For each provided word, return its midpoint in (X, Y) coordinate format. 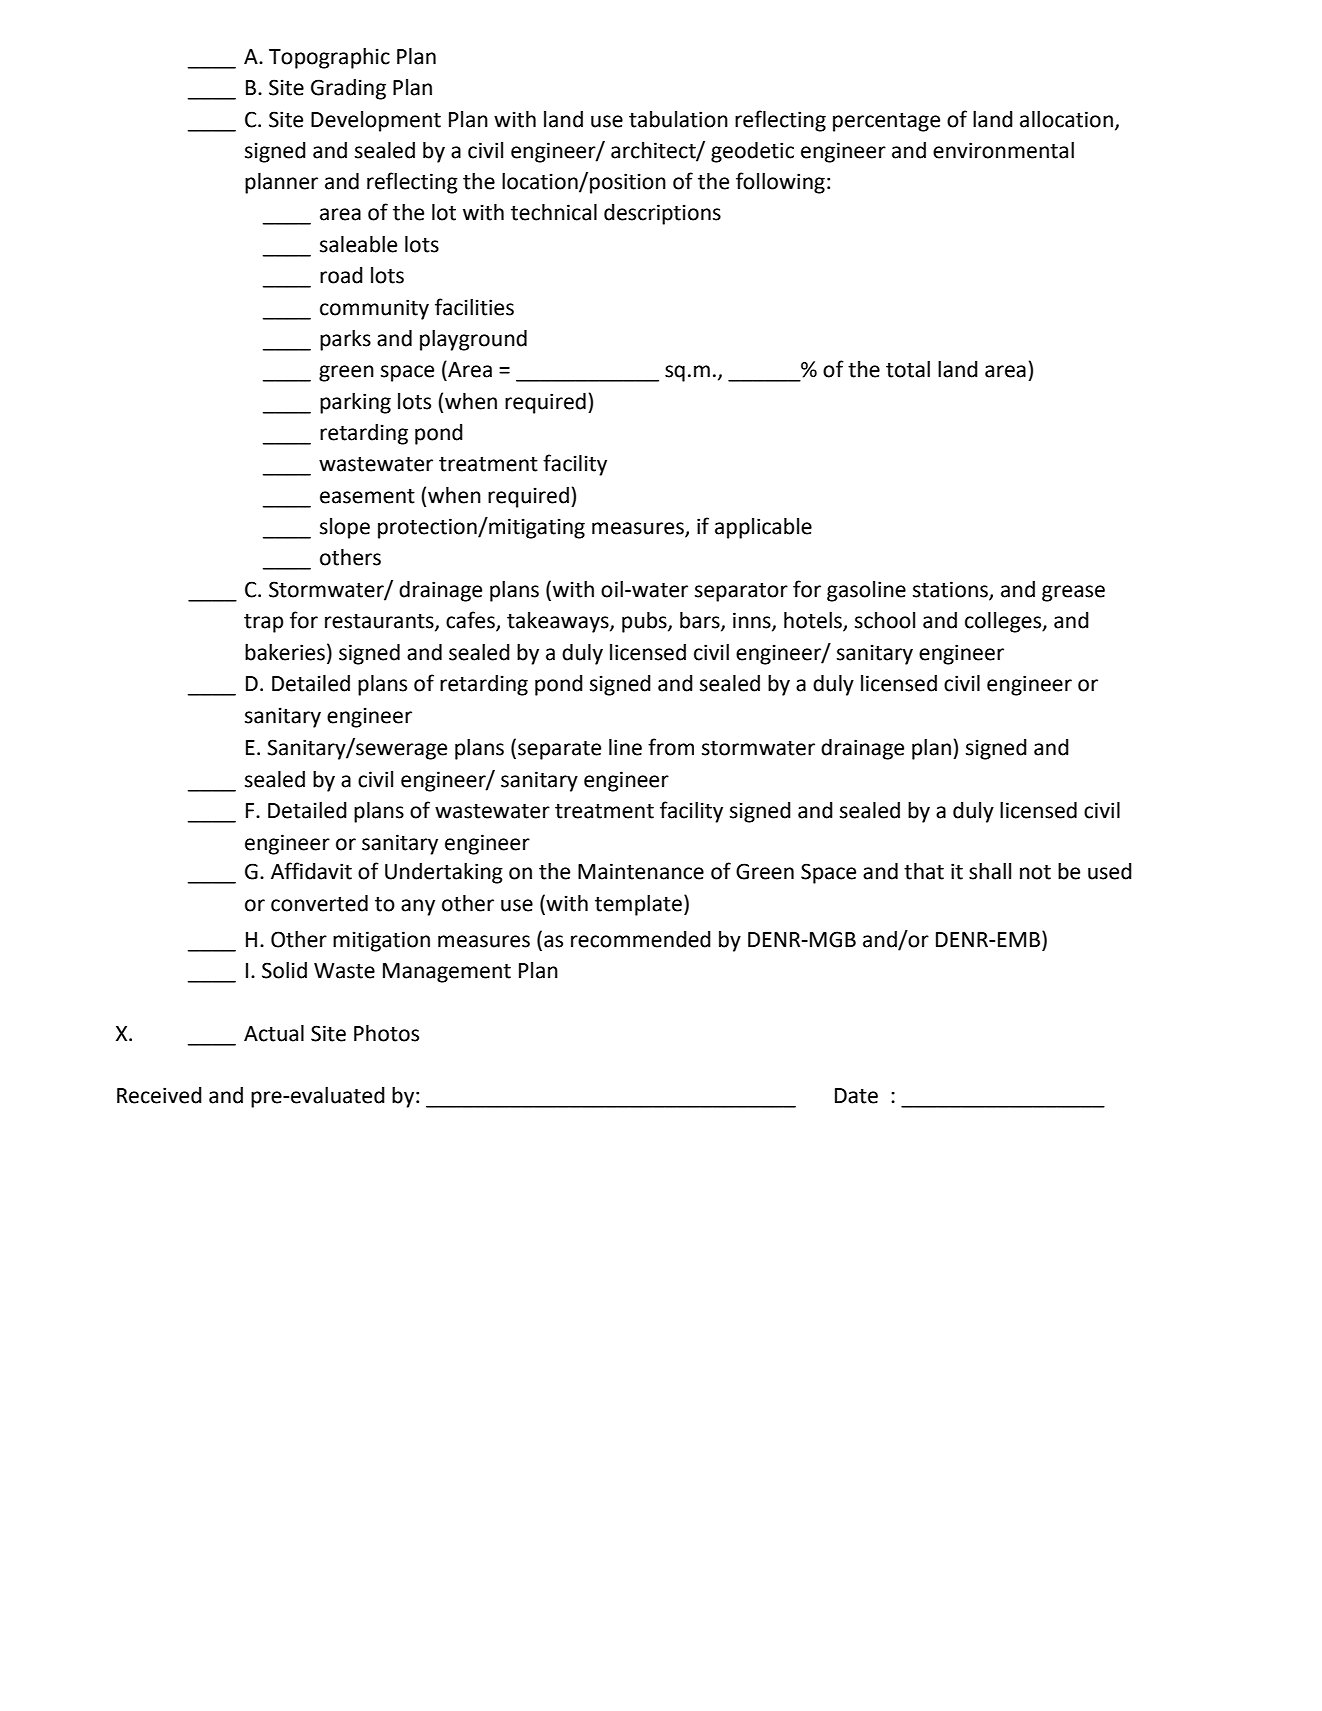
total (908, 369)
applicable (763, 528)
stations (951, 590)
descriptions (662, 214)
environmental (1003, 150)
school (885, 620)
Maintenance (641, 871)
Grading (348, 89)
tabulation (678, 119)
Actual (274, 1033)
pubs (645, 622)
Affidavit (311, 871)
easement (367, 496)
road (341, 275)
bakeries (285, 652)
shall (990, 871)
